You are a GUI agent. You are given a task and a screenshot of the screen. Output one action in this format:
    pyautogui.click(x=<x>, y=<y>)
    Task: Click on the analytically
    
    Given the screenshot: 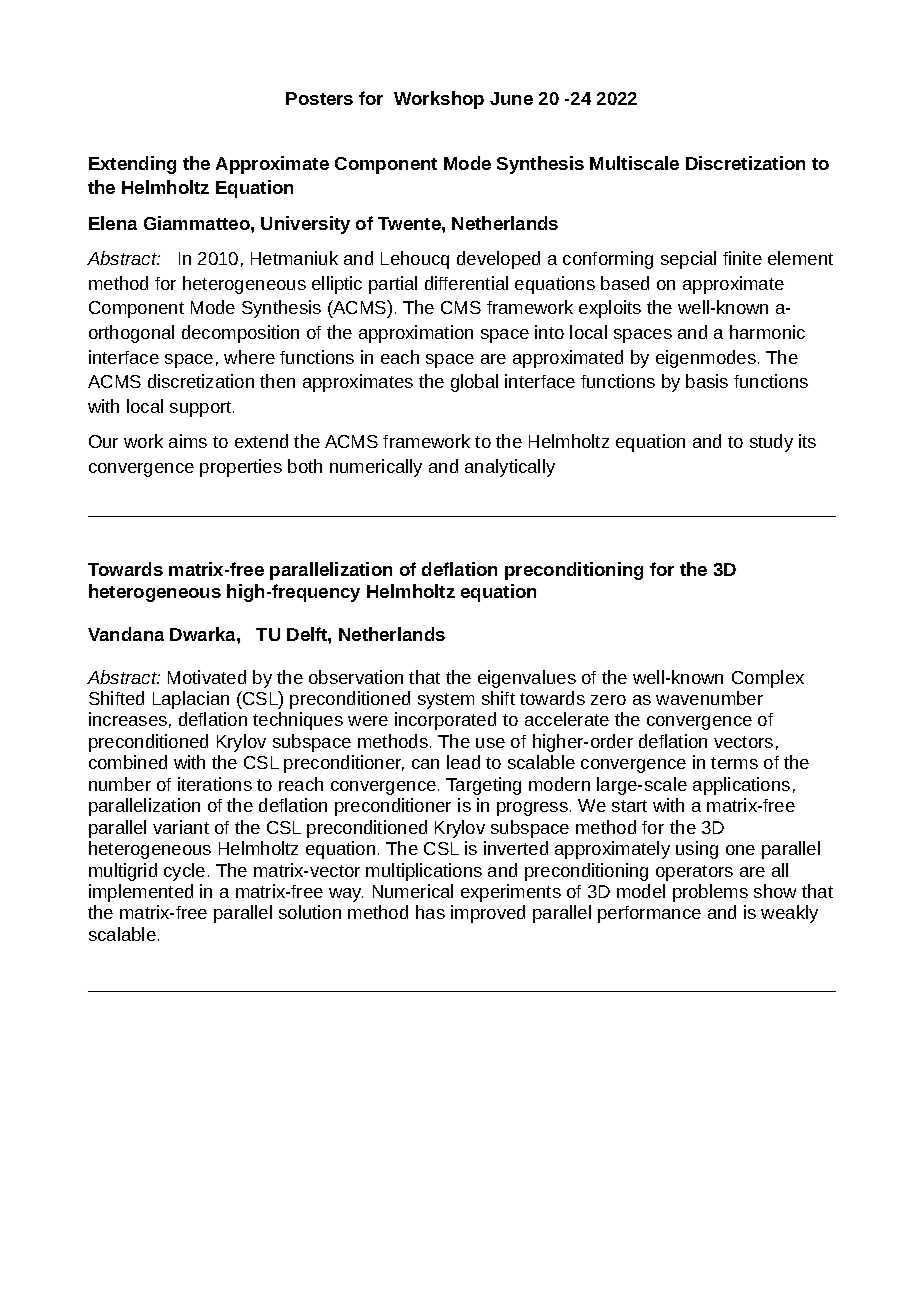 What is the action you would take?
    pyautogui.click(x=510, y=468)
